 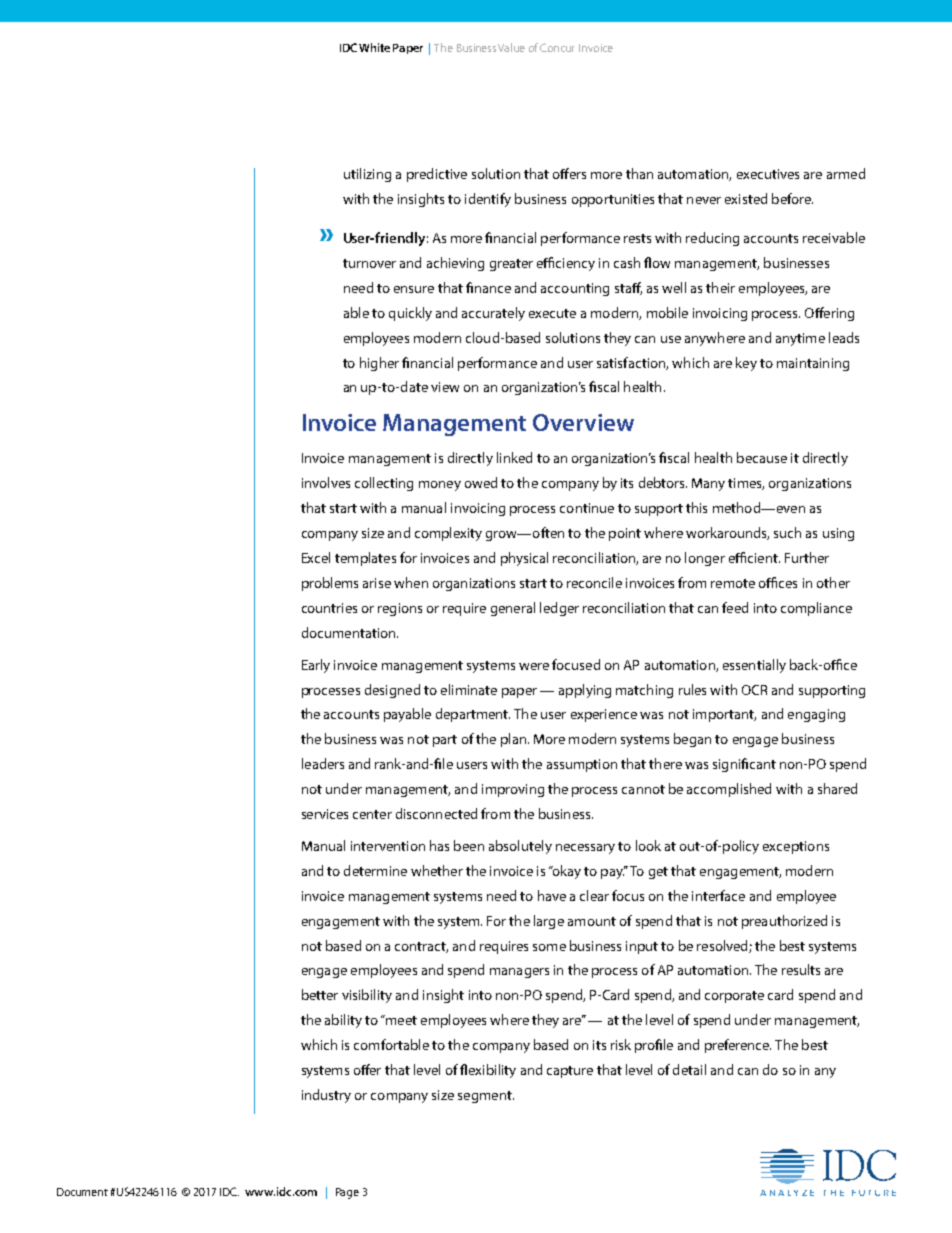 What do you see at coordinates (738, 1046) in the screenshot?
I see `preference` at bounding box center [738, 1046].
